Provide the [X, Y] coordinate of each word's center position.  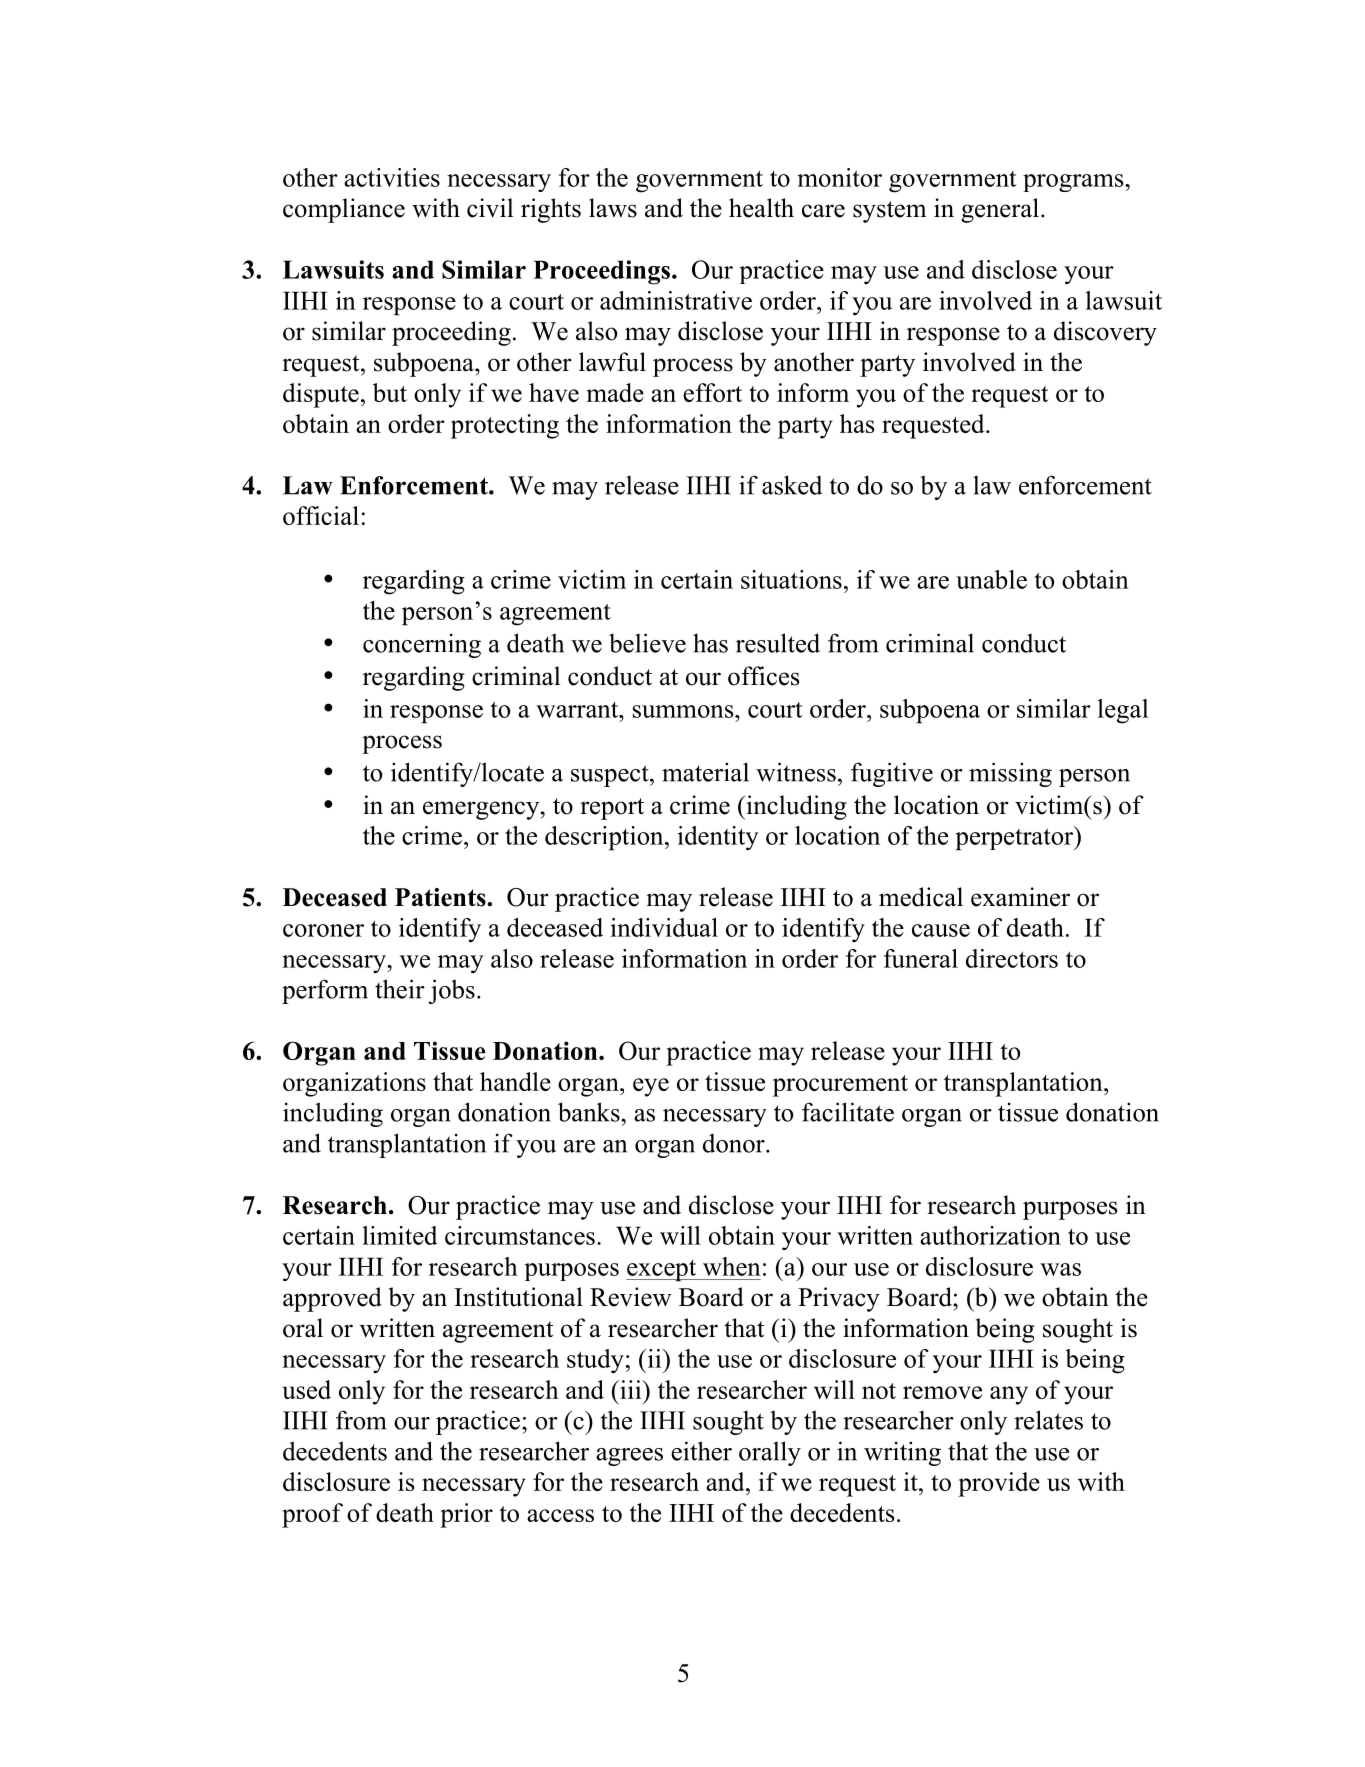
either [701, 1451]
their [400, 989]
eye [651, 1087]
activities [392, 177]
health [761, 208]
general [1000, 210]
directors [1012, 958]
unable [991, 579]
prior [466, 1515]
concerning [422, 645]
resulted [778, 643]
